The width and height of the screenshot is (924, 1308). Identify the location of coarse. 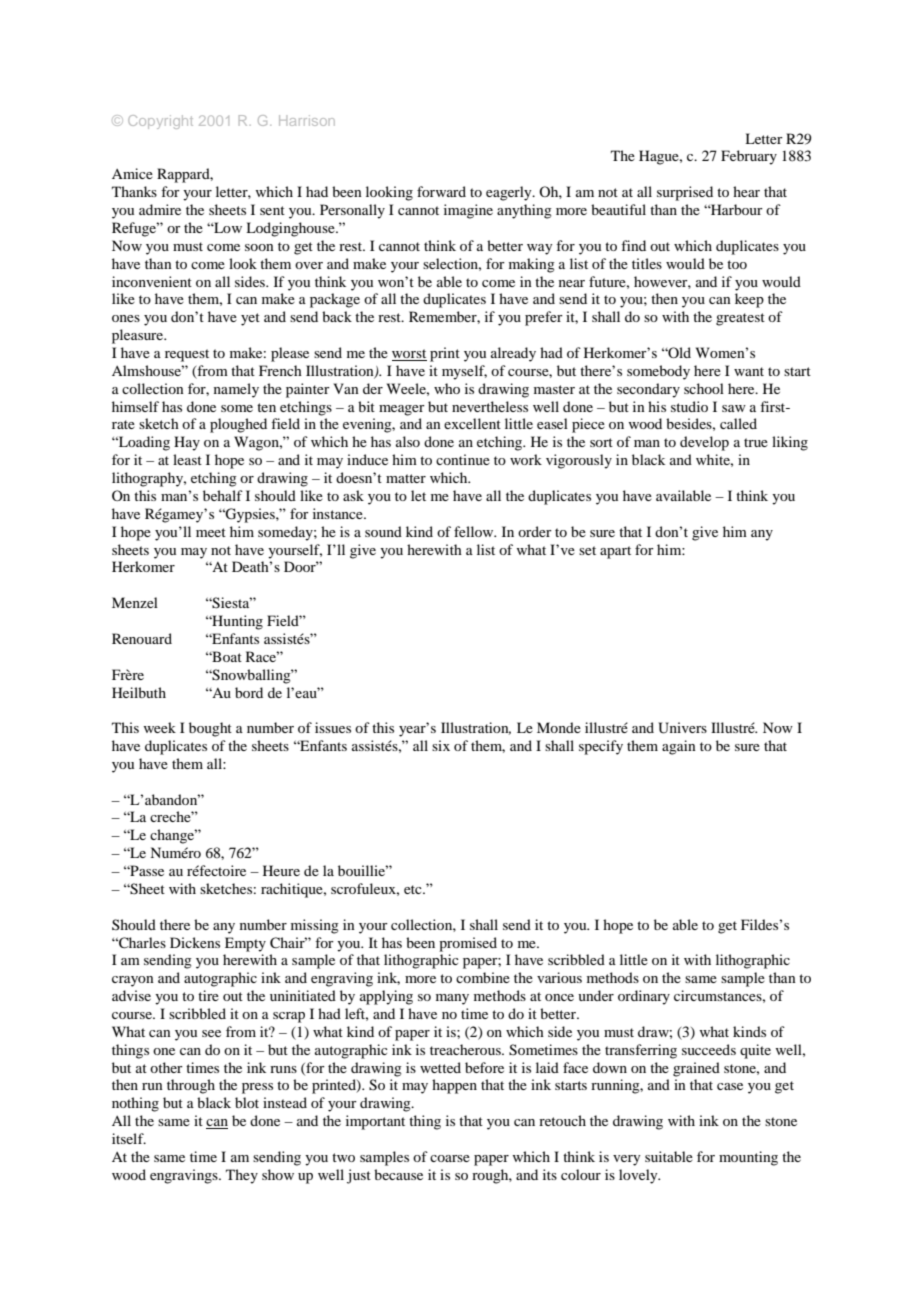
(450, 1158).
